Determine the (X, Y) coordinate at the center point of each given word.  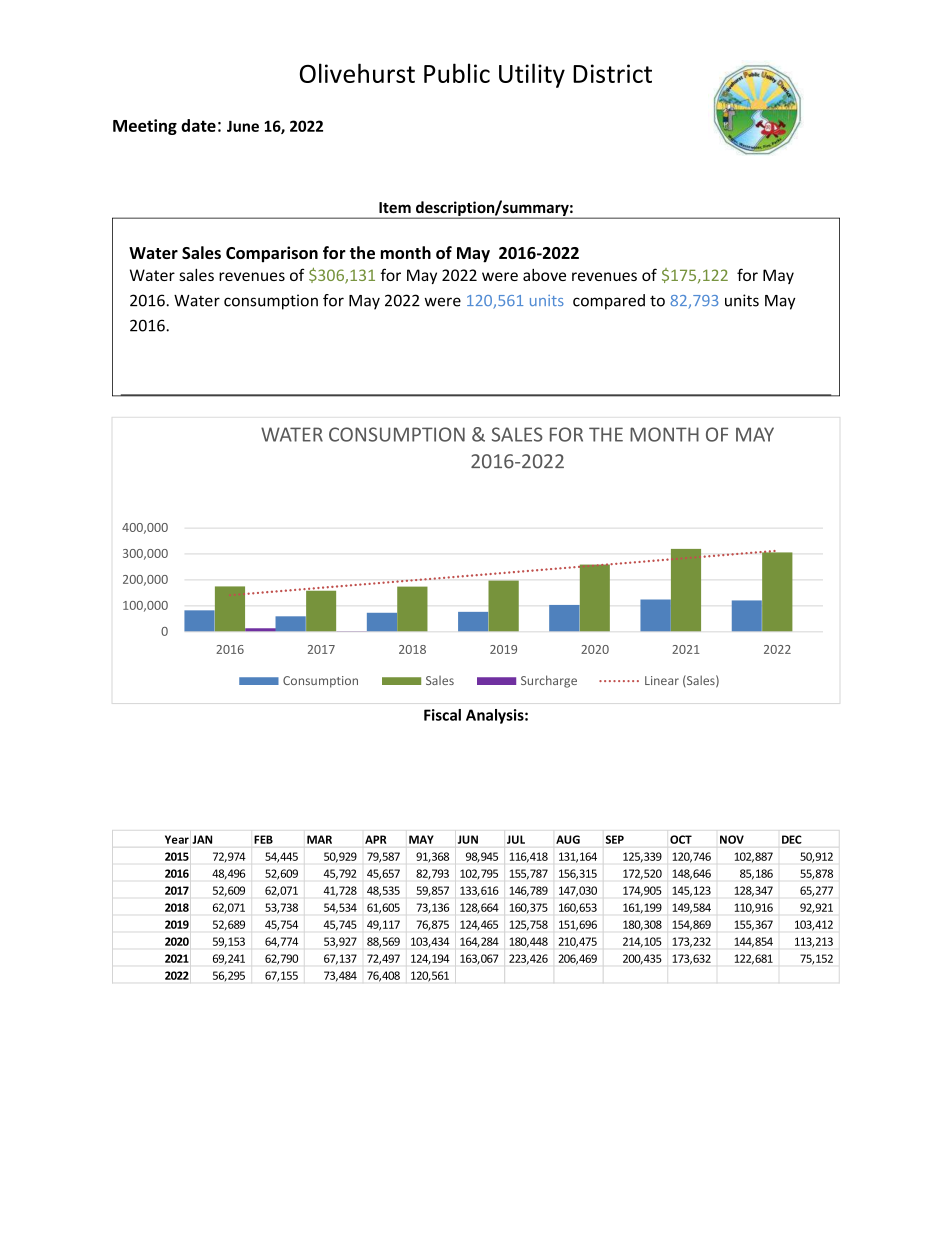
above (544, 275)
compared (609, 302)
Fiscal (442, 715)
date (198, 125)
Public (457, 73)
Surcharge (549, 681)
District (612, 73)
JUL (516, 839)
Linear (662, 680)
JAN (202, 839)
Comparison (272, 254)
